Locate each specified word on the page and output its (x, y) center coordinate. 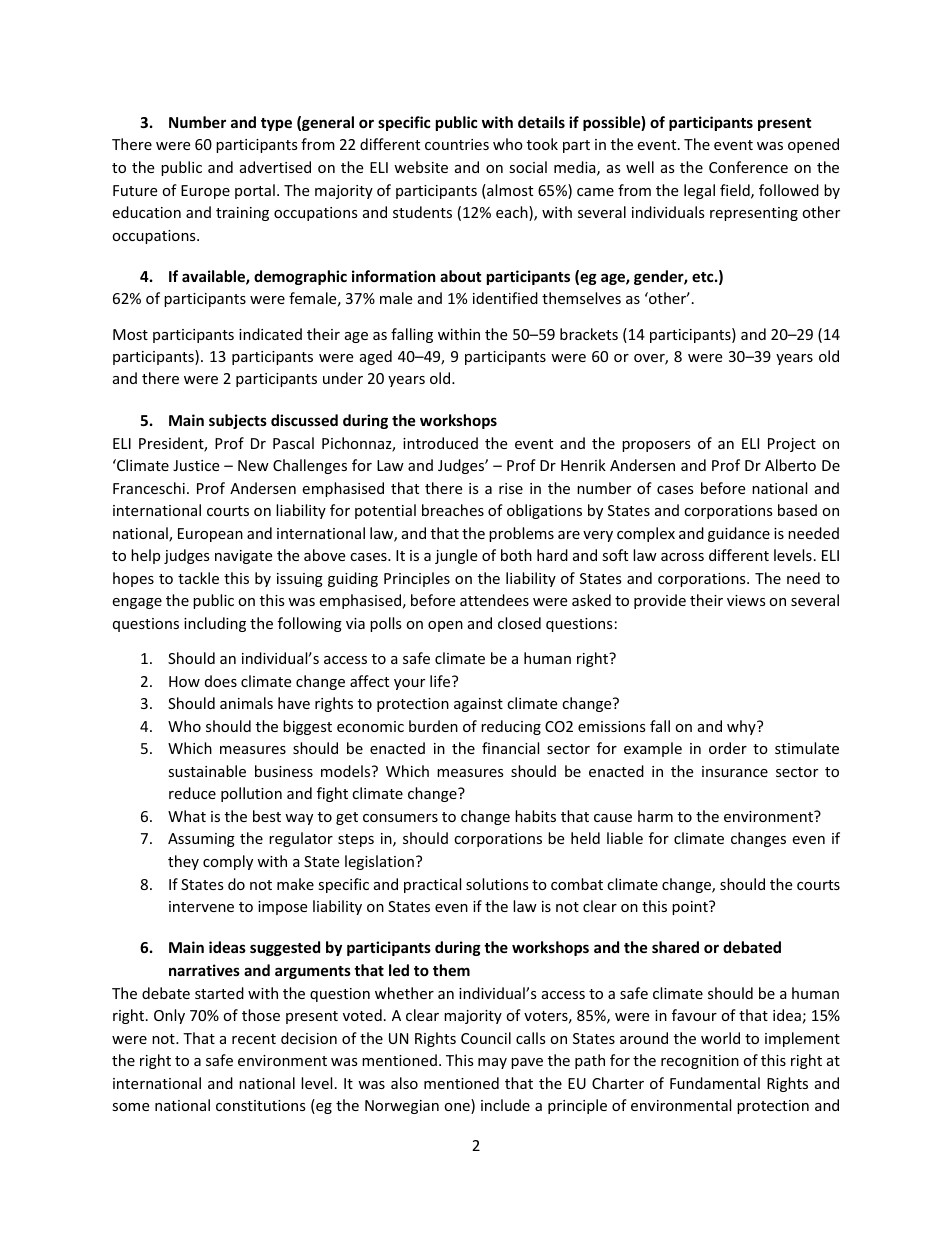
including (215, 624)
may (492, 1063)
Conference (748, 167)
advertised (275, 167)
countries (457, 144)
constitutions (261, 1105)
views (746, 600)
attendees (494, 600)
